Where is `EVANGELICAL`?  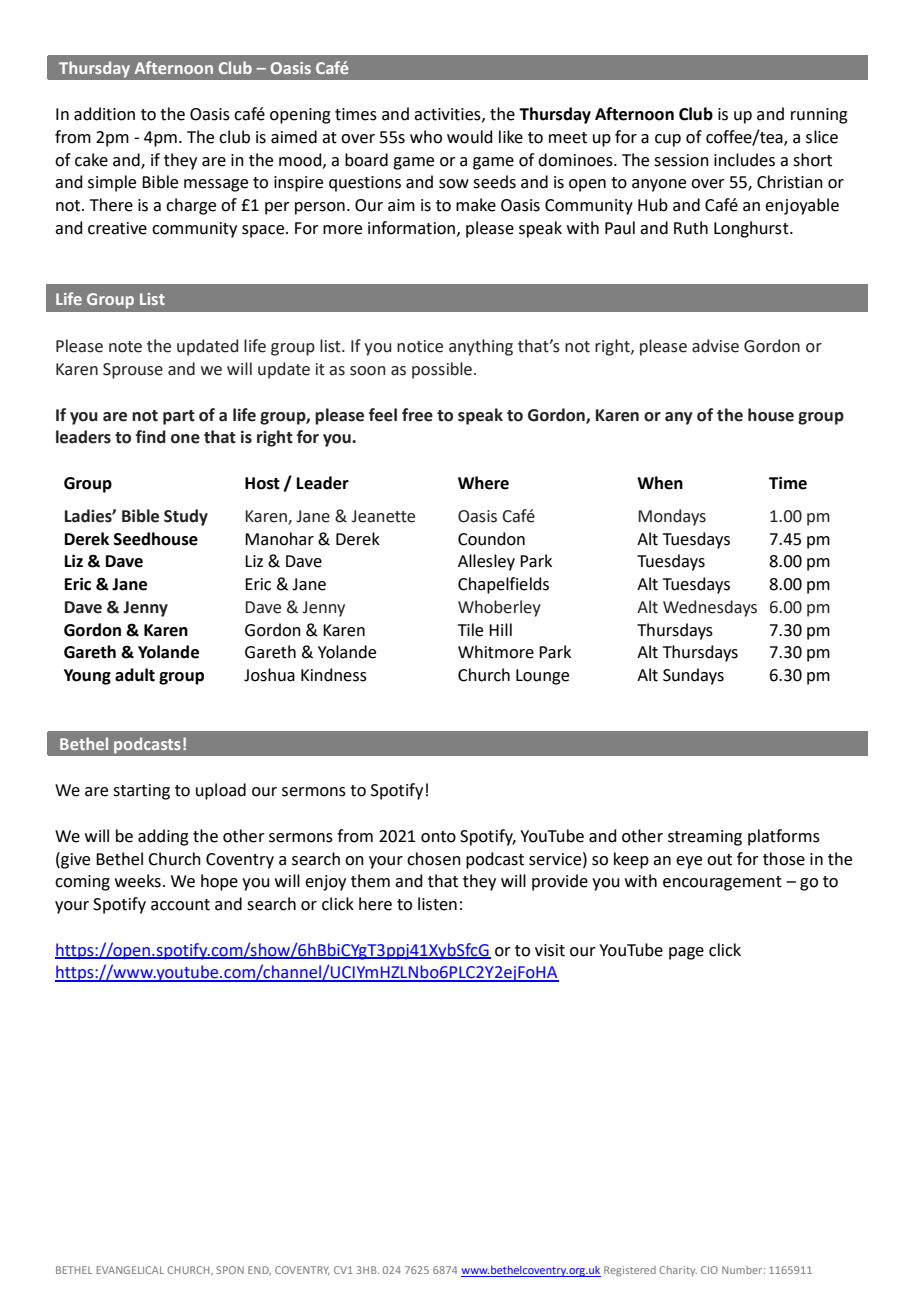
EVANGELICAL is located at coordinates (130, 1270).
